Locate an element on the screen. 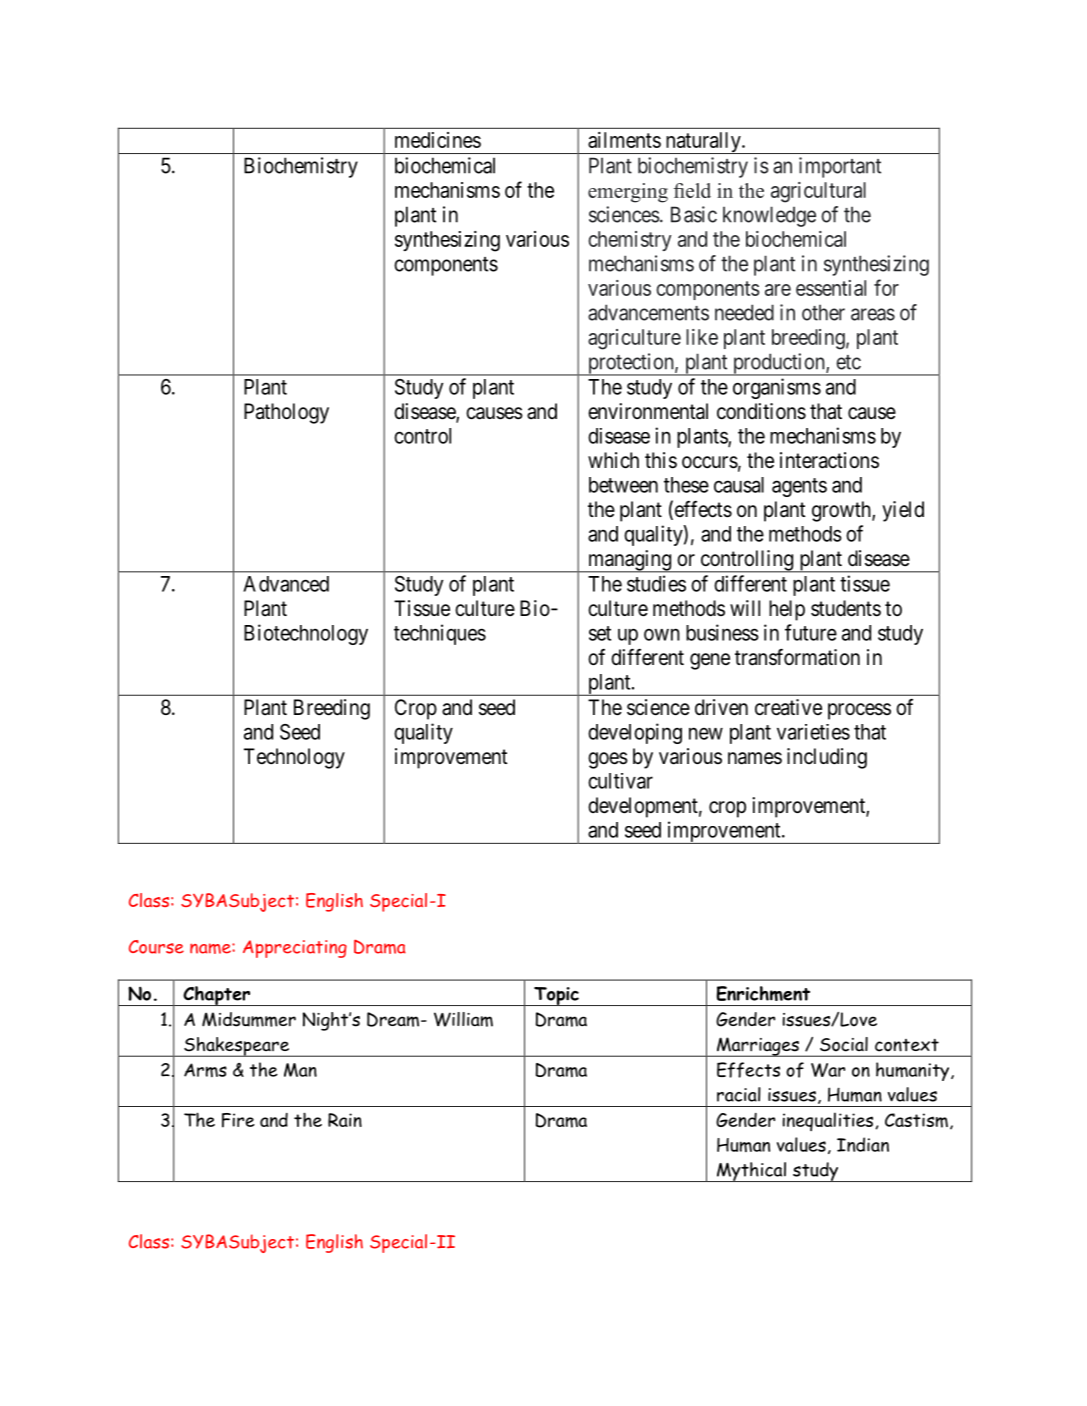 The image size is (1087, 1406). Pathology is located at coordinates (286, 413).
